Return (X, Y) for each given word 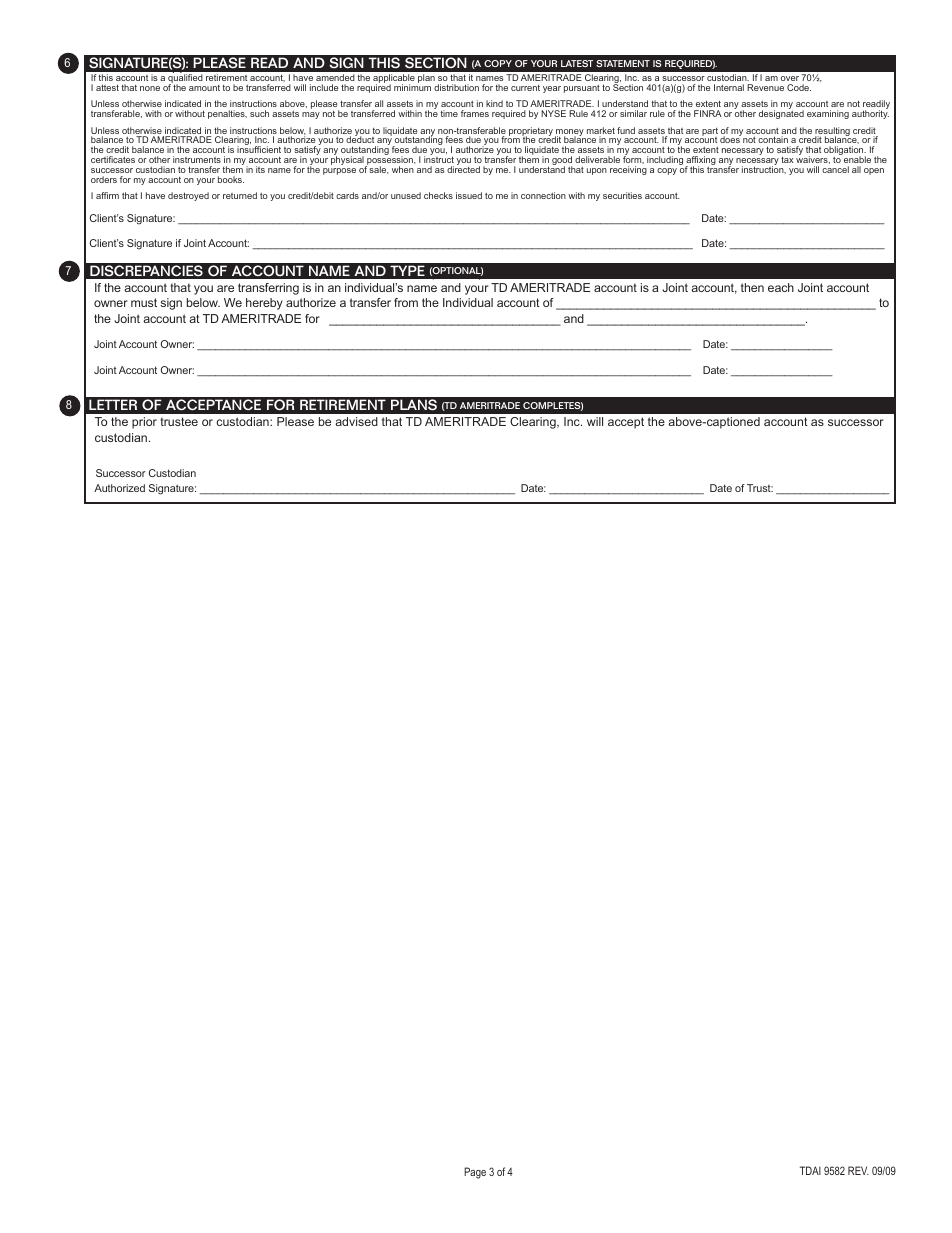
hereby (264, 304)
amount (204, 88)
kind (494, 103)
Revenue (765, 87)
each (781, 287)
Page (475, 1173)
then (752, 287)
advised (356, 421)
